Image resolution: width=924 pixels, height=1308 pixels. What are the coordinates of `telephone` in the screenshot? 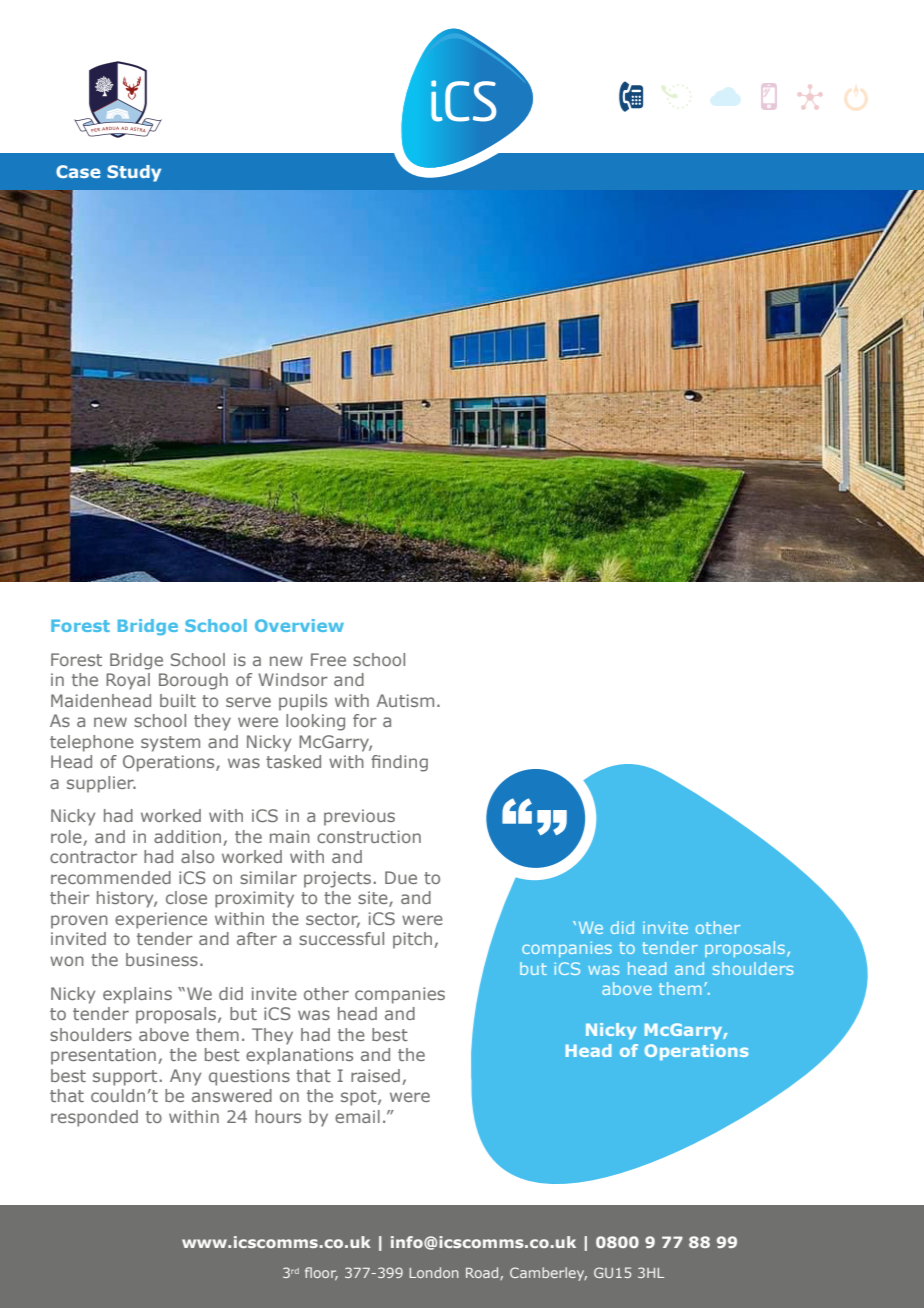 It's located at (92, 743).
